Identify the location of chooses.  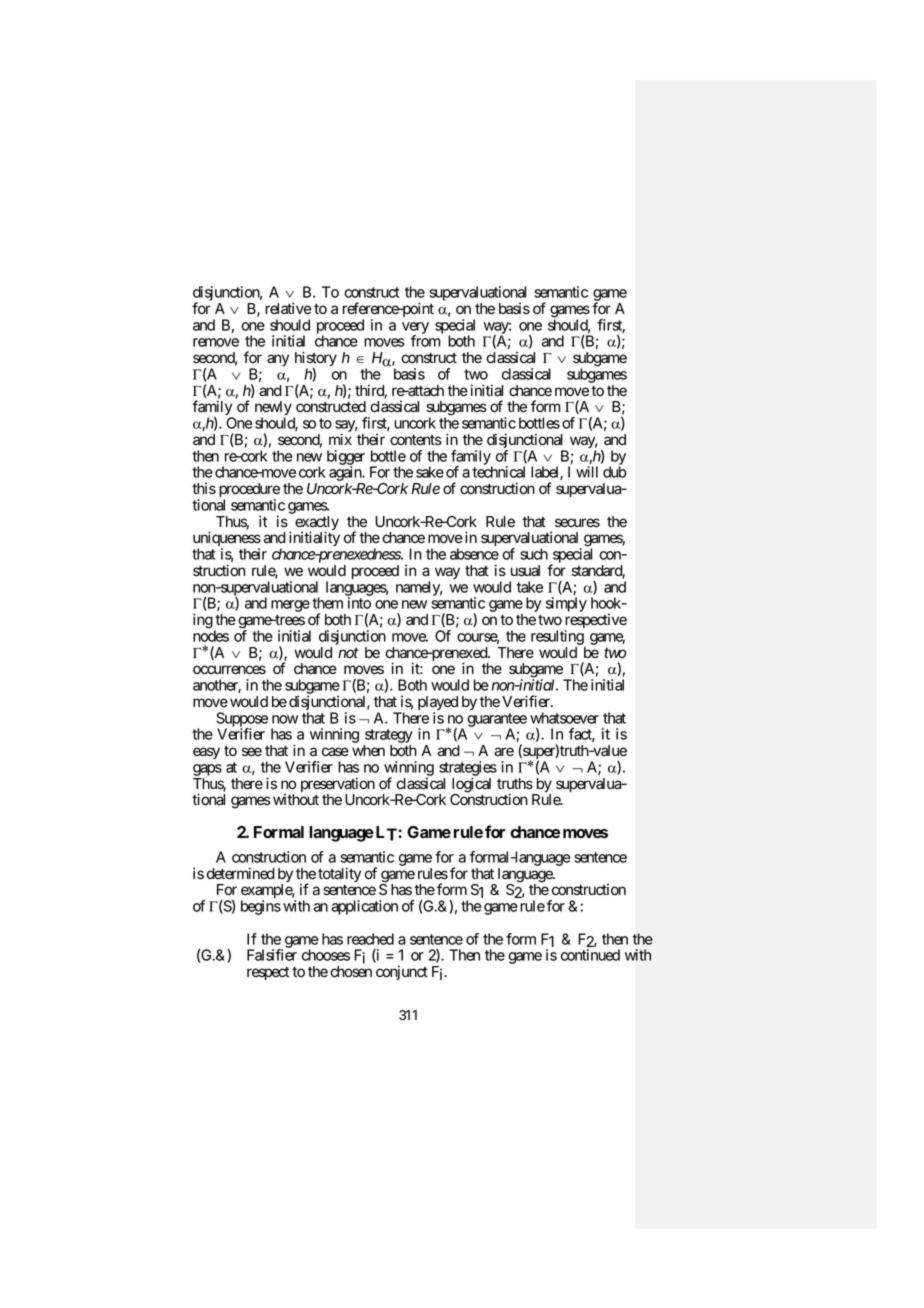
(326, 955).
